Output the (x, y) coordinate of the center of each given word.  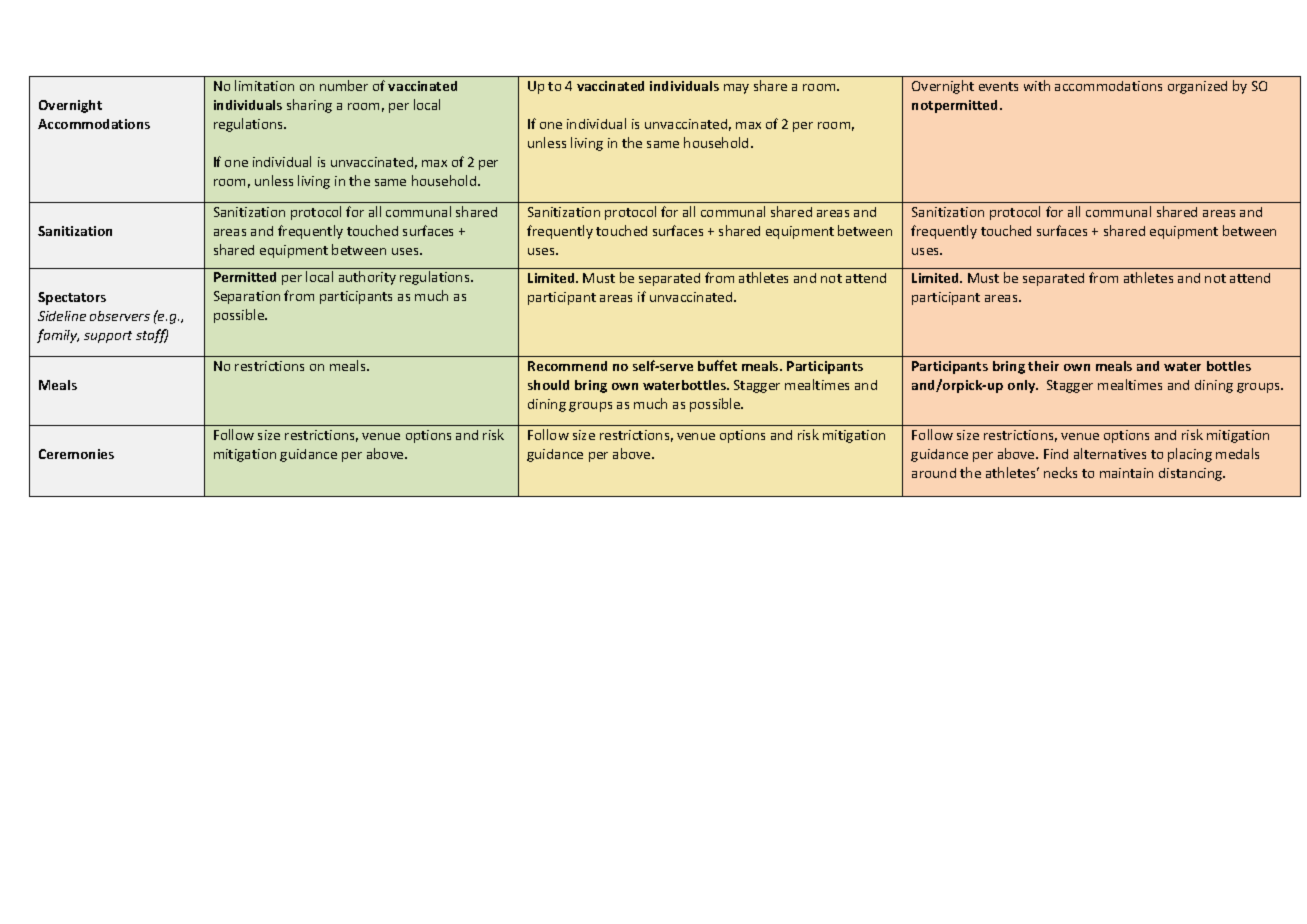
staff (152, 336)
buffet (717, 365)
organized (1197, 87)
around (934, 473)
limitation (264, 85)
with (1037, 85)
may (736, 89)
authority (367, 278)
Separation (247, 297)
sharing (309, 106)
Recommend (567, 366)
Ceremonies (76, 454)
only (1023, 386)
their (1043, 366)
